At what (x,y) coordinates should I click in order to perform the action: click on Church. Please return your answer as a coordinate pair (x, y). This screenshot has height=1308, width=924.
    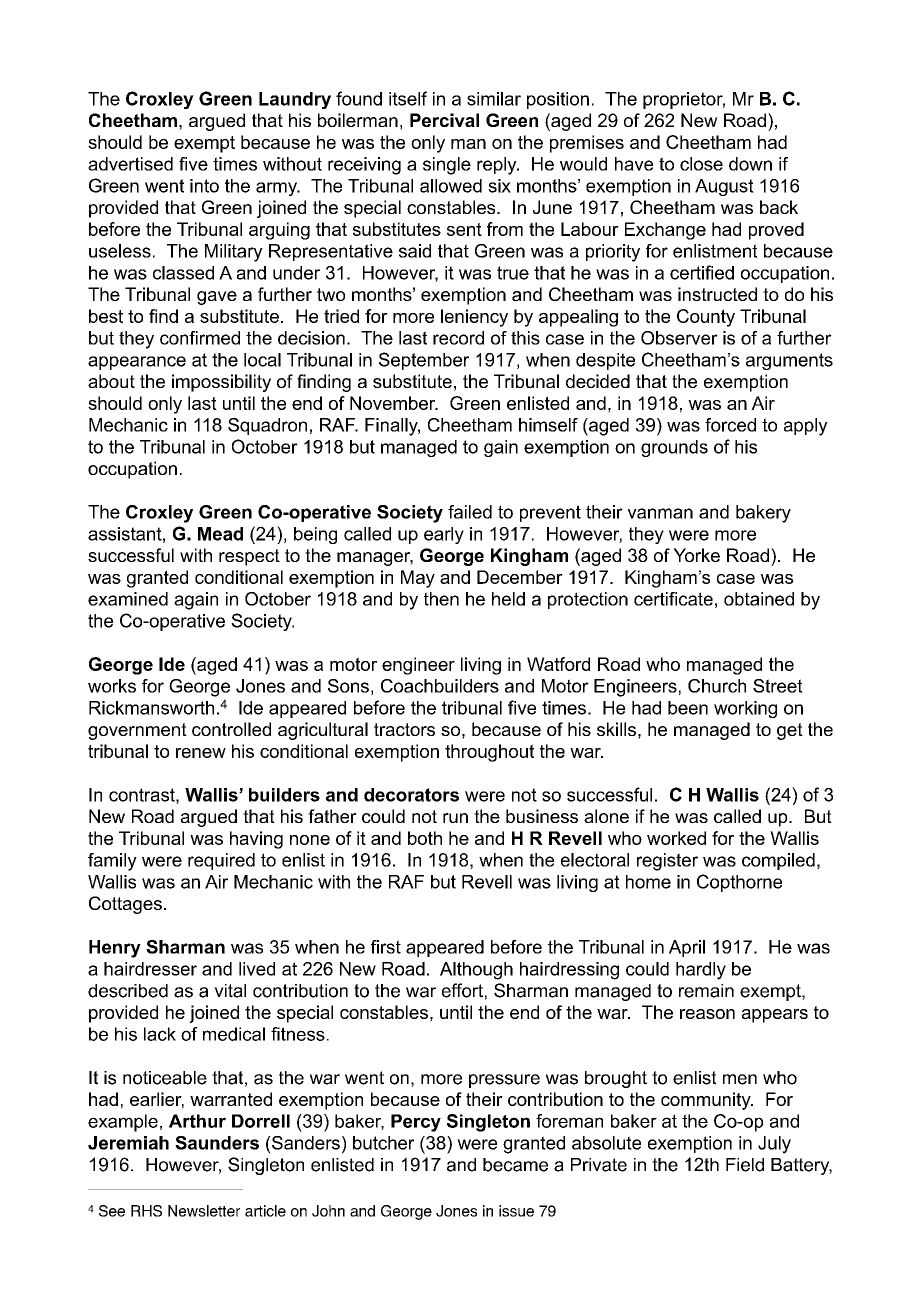
    Looking at the image, I should click on (717, 686).
